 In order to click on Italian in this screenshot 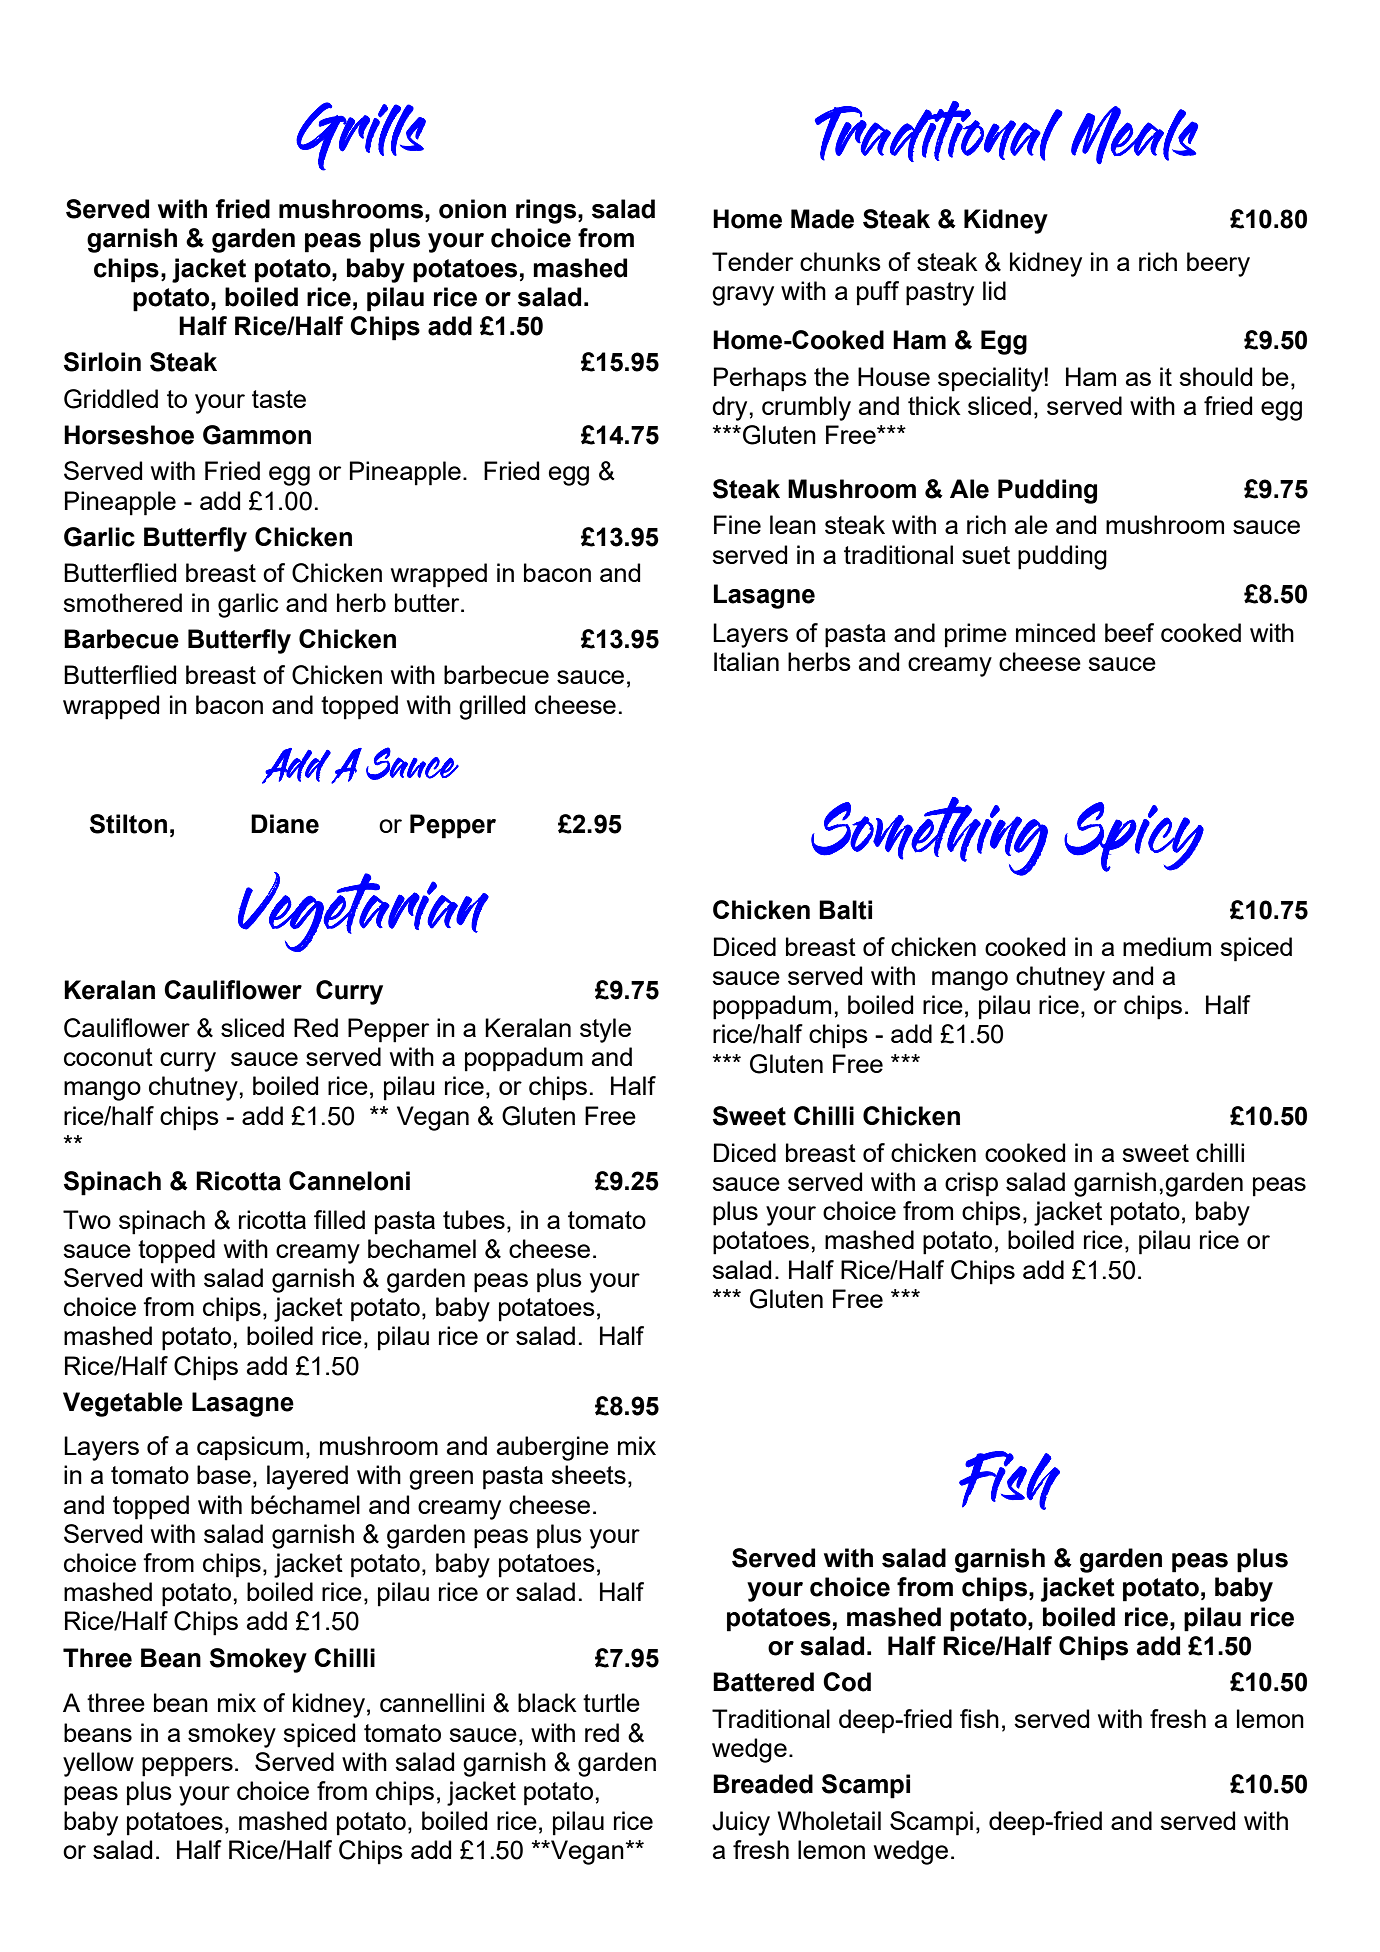, I will do `click(746, 661)`.
